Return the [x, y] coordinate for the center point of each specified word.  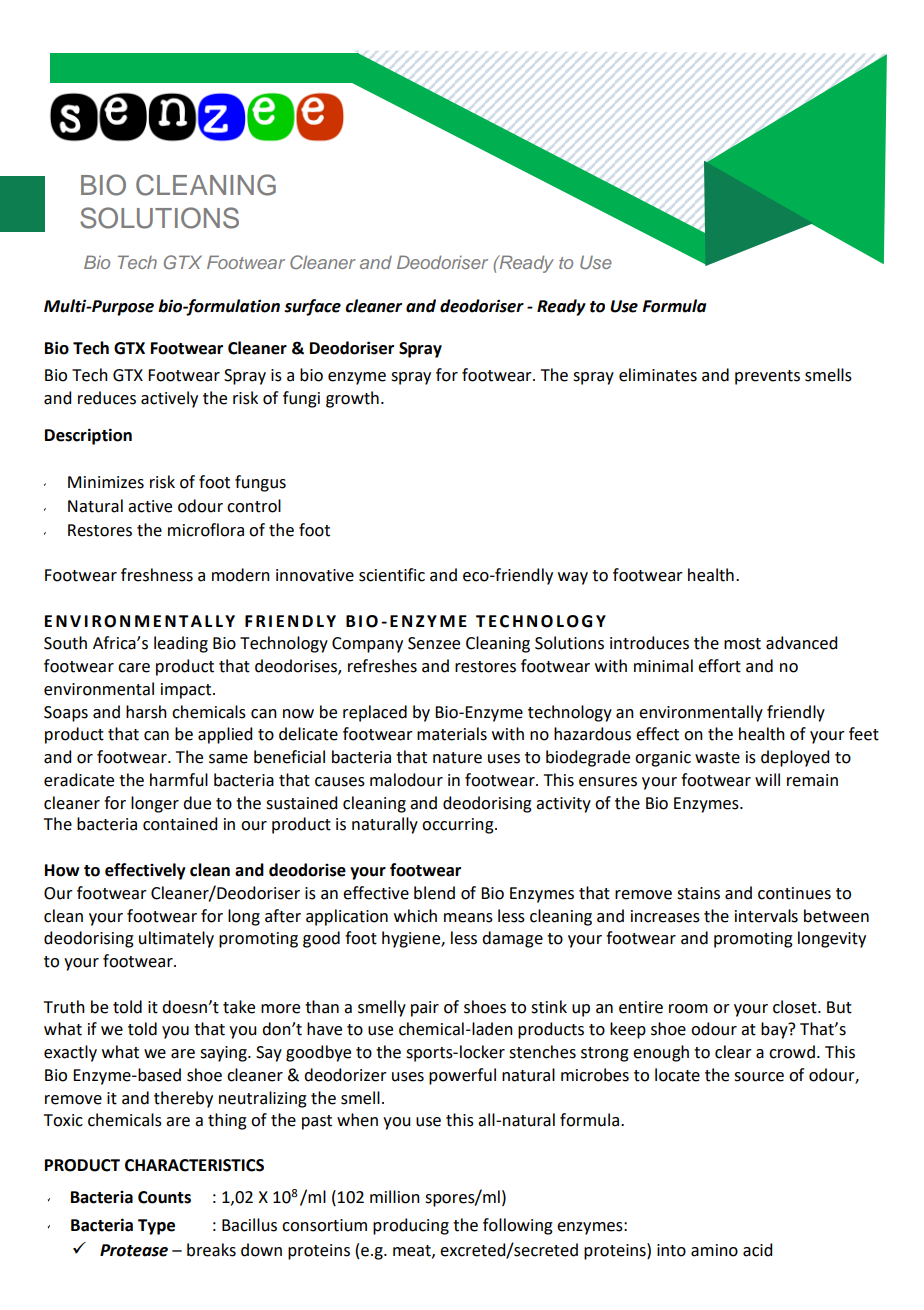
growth [352, 399]
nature [457, 758]
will [767, 779]
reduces [107, 398]
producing [411, 1226]
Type [156, 1227]
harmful [179, 780]
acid [757, 1250]
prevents [767, 377]
